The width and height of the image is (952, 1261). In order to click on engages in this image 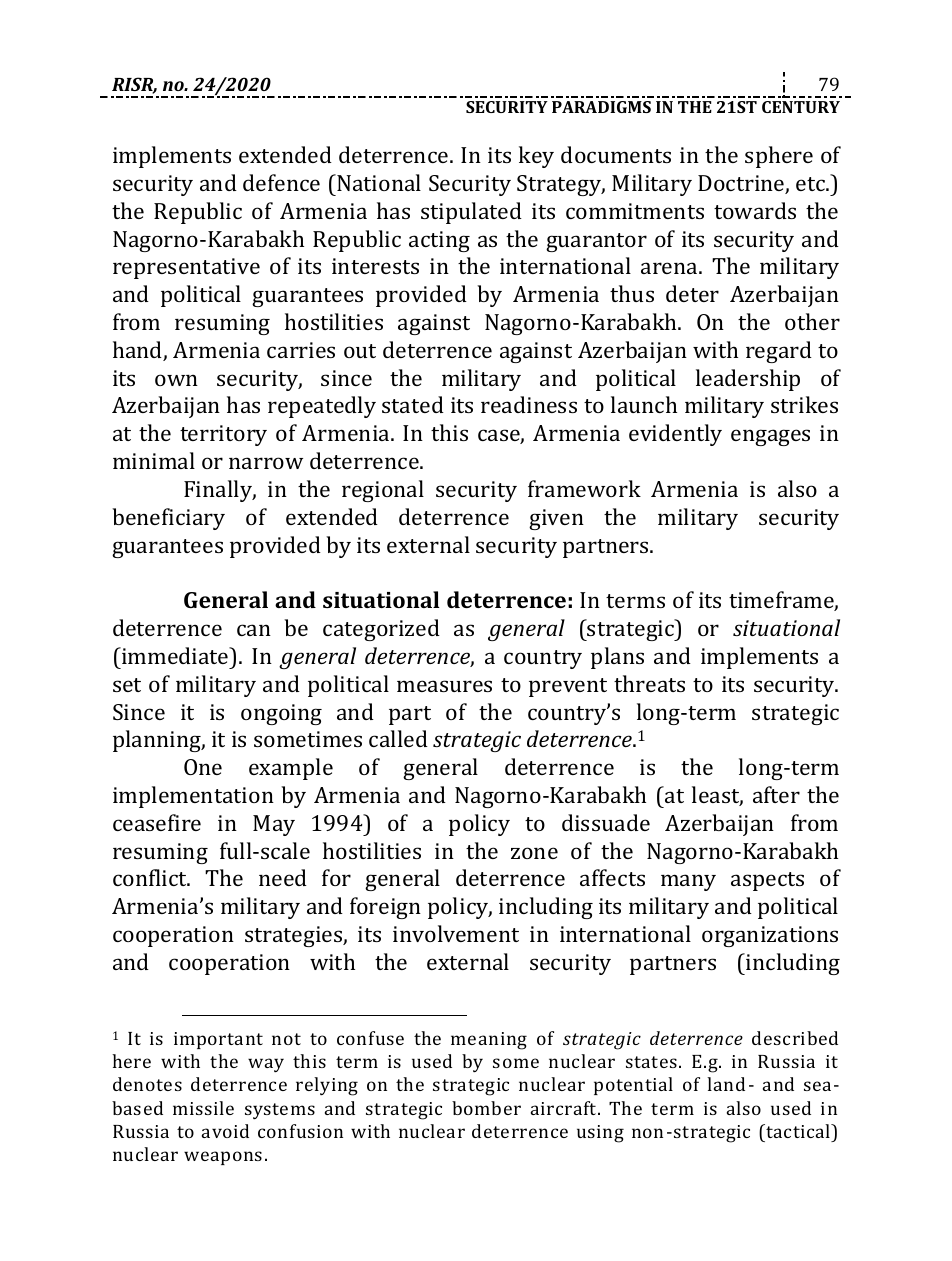, I will do `click(770, 437)`.
